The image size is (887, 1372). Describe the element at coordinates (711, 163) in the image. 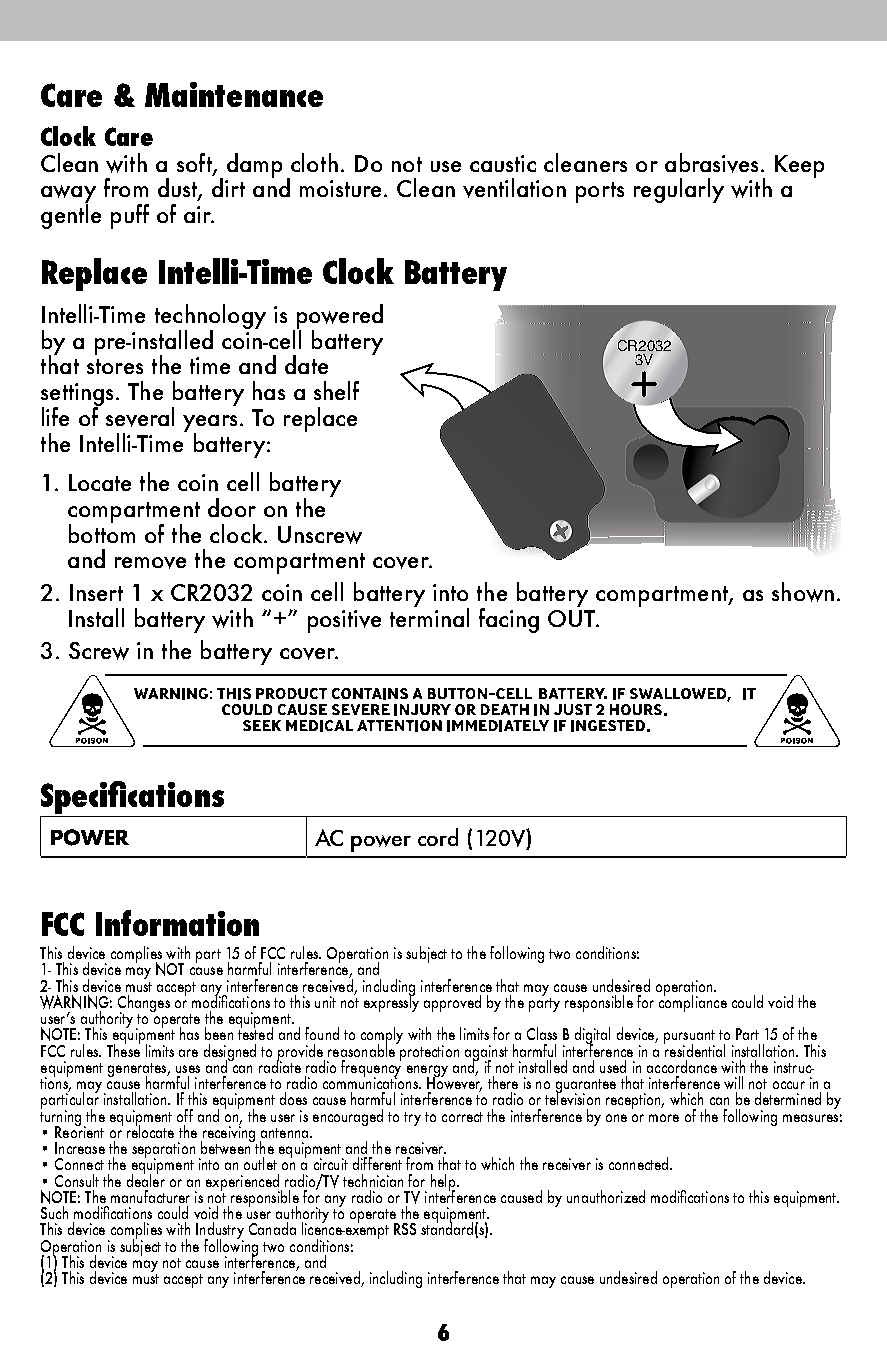

I see `abrasives` at that location.
